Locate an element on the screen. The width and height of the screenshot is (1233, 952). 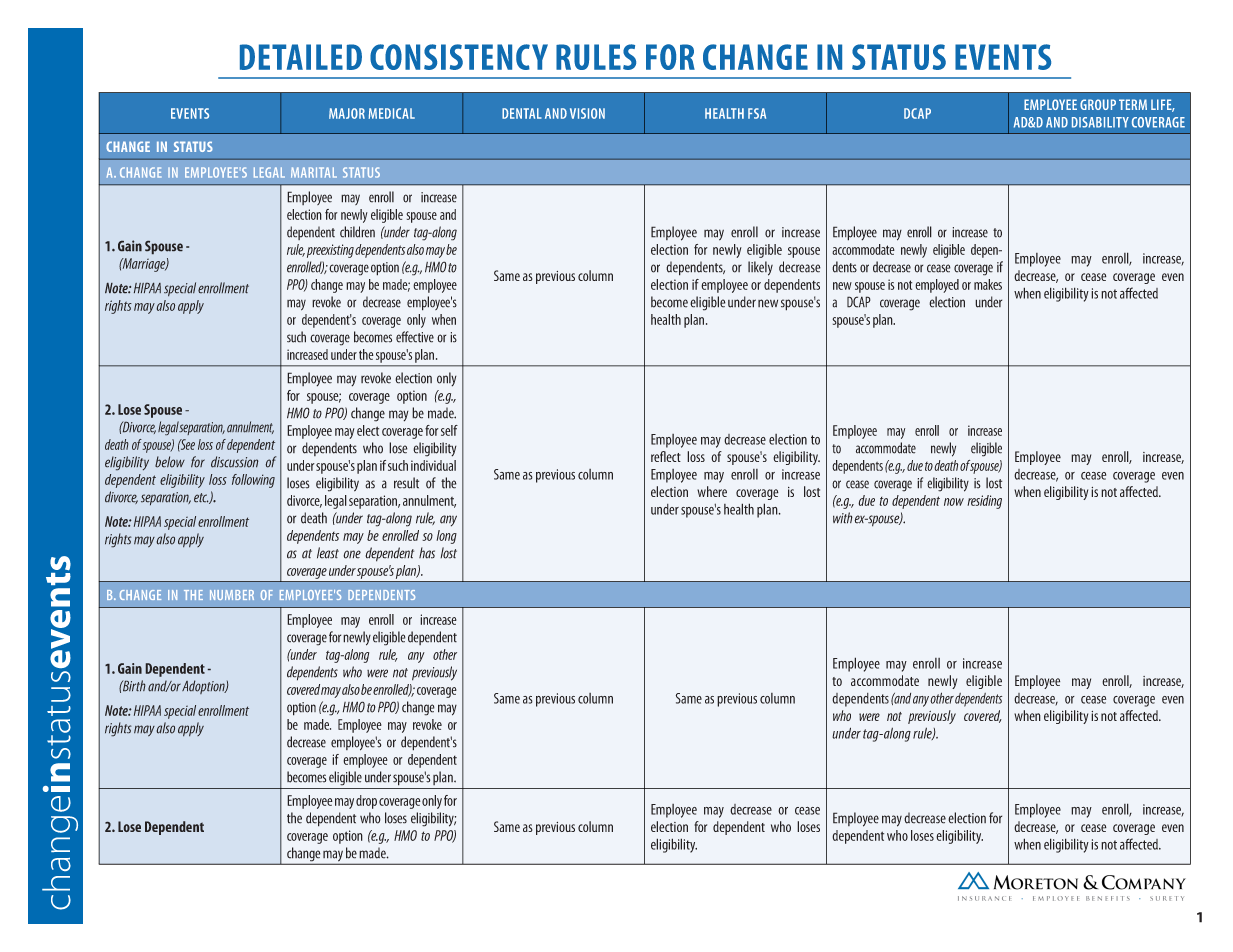
drop is located at coordinates (366, 802).
